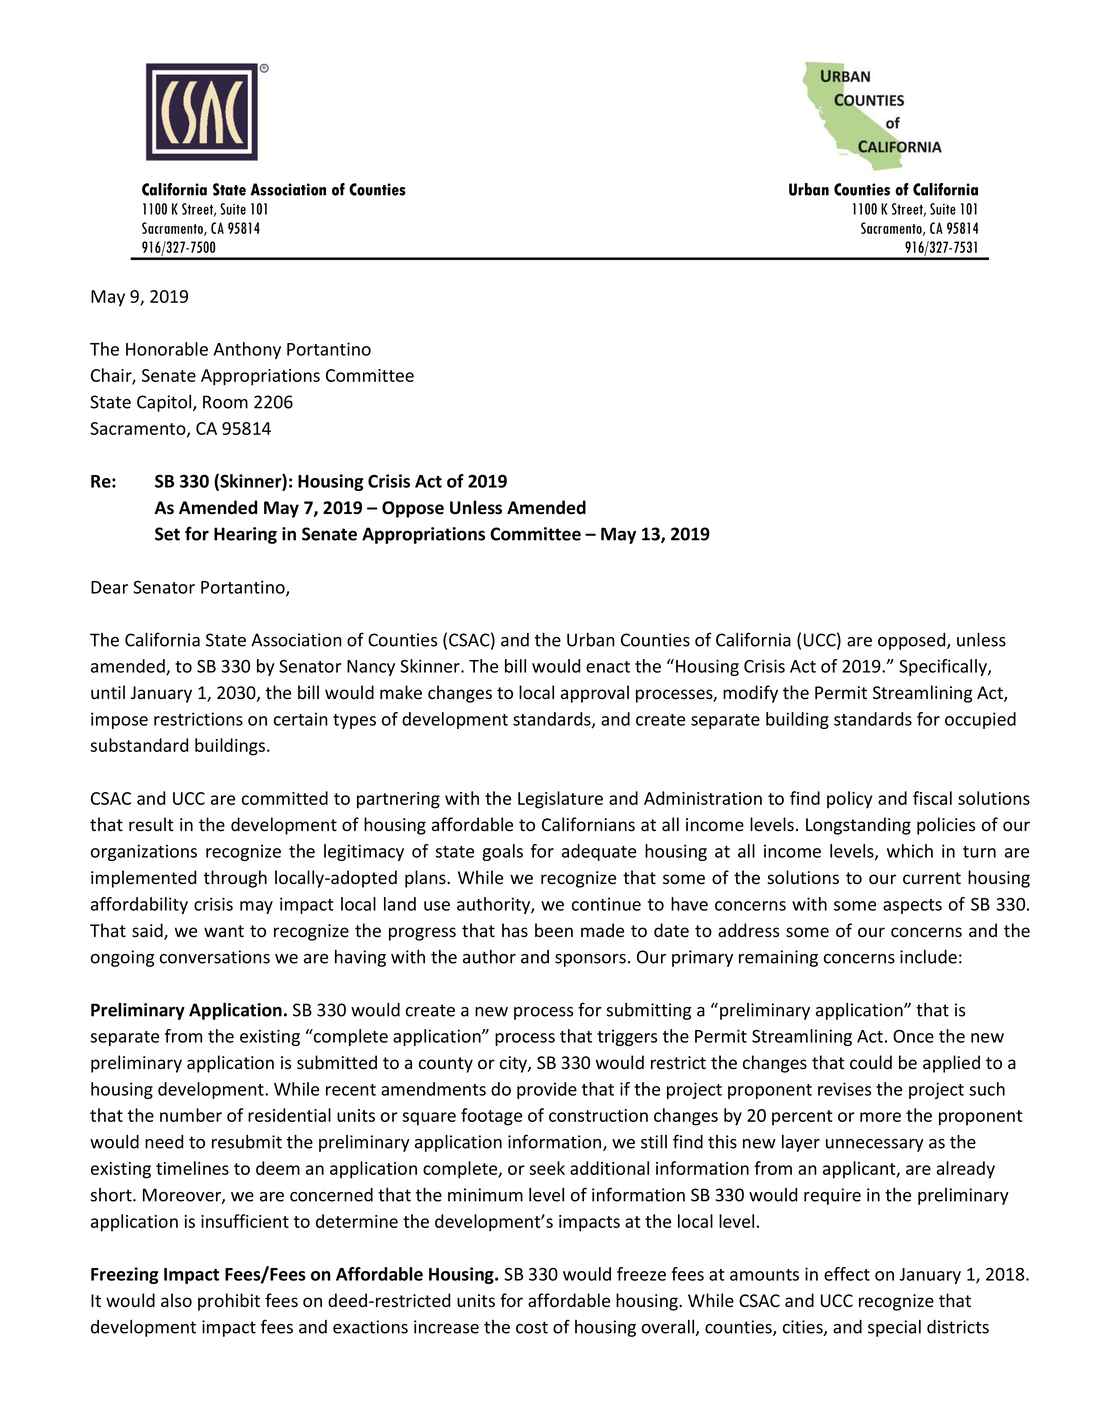 The image size is (1095, 1417). I want to click on prohibit, so click(229, 1302).
